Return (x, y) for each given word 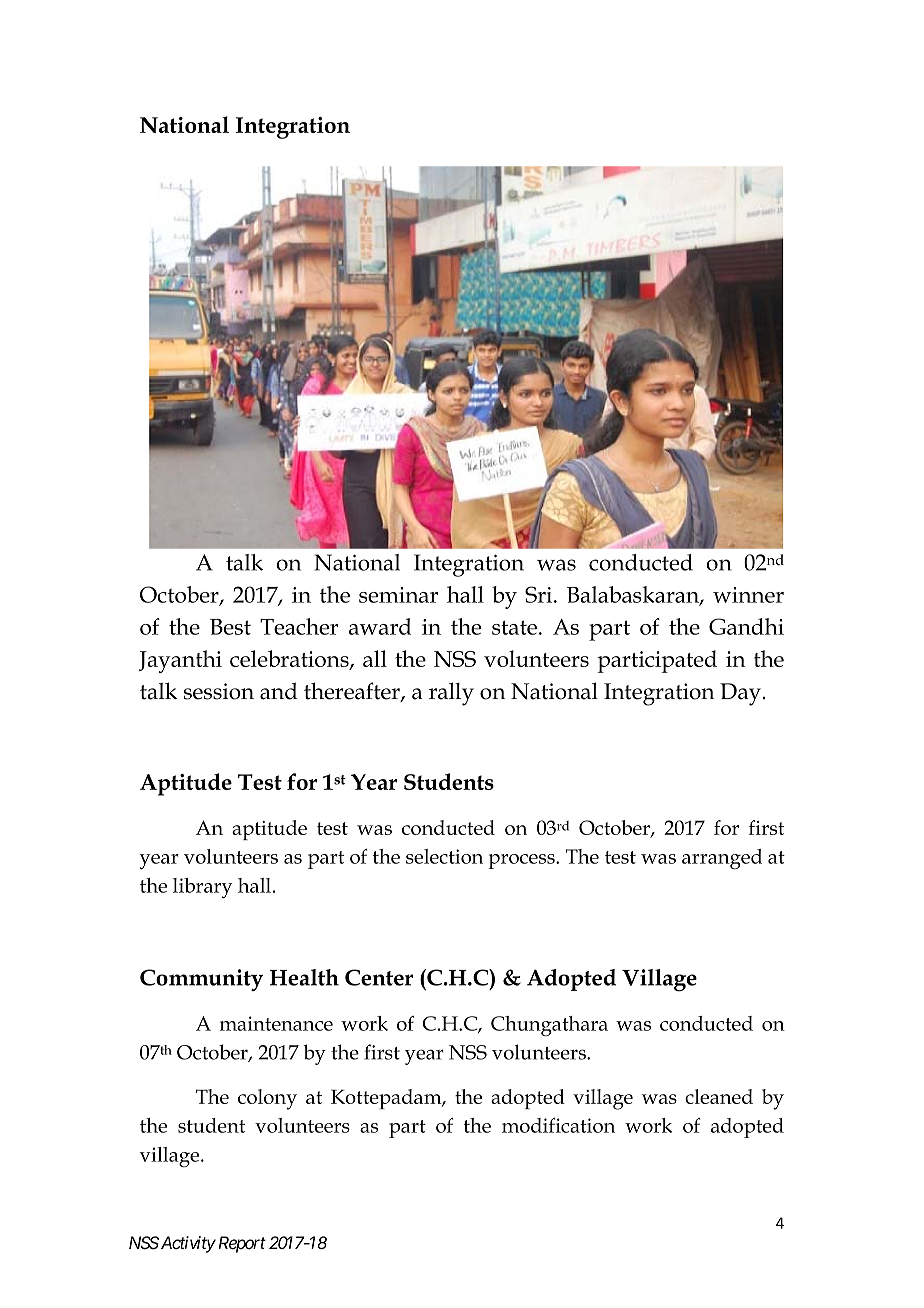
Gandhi (746, 626)
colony (267, 1099)
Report (240, 1244)
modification (558, 1125)
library (202, 888)
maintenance (276, 1023)
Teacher (299, 626)
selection (444, 856)
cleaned (719, 1096)
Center (379, 977)
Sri (540, 594)
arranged (722, 859)
